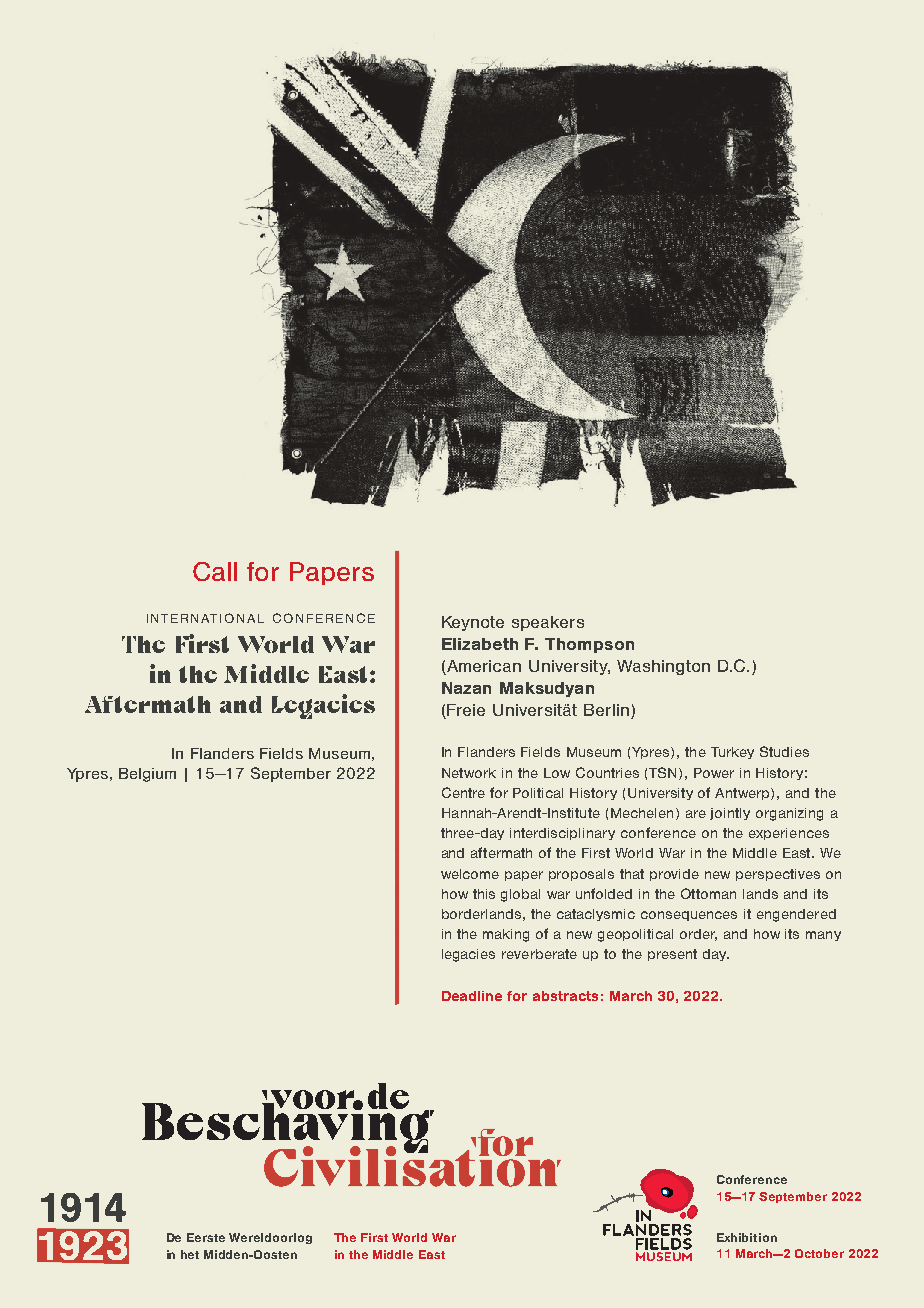 The height and width of the image is (1308, 924). Describe the element at coordinates (708, 893) in the image. I see `Ottoman` at that location.
